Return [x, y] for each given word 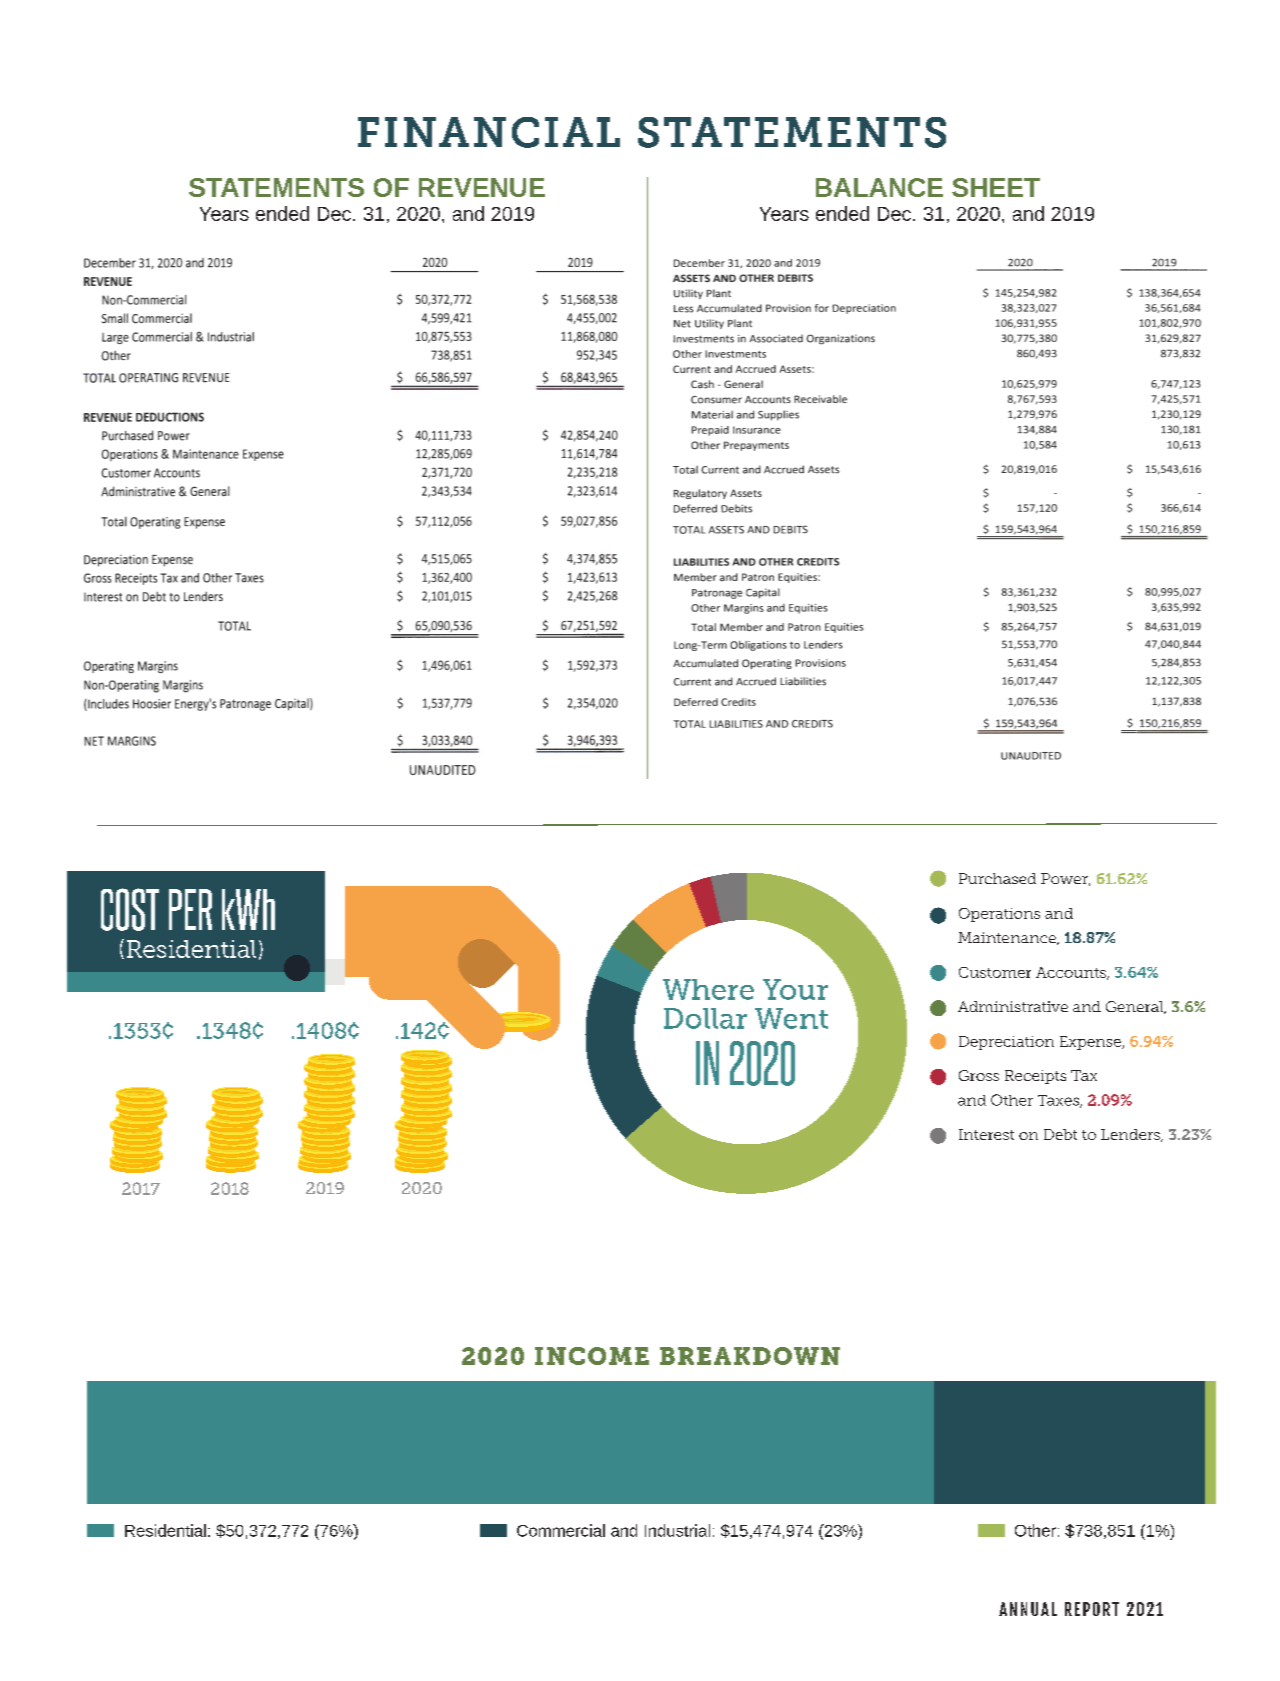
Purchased [997, 878]
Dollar [705, 1018]
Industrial [677, 1530]
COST [130, 909]
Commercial [561, 1530]
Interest [986, 1134]
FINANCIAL [489, 132]
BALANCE [879, 187]
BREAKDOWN [750, 1356]
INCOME [592, 1356]
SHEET [996, 187]
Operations [999, 915]
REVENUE [482, 187]
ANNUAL [1028, 1609]
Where [708, 989]
